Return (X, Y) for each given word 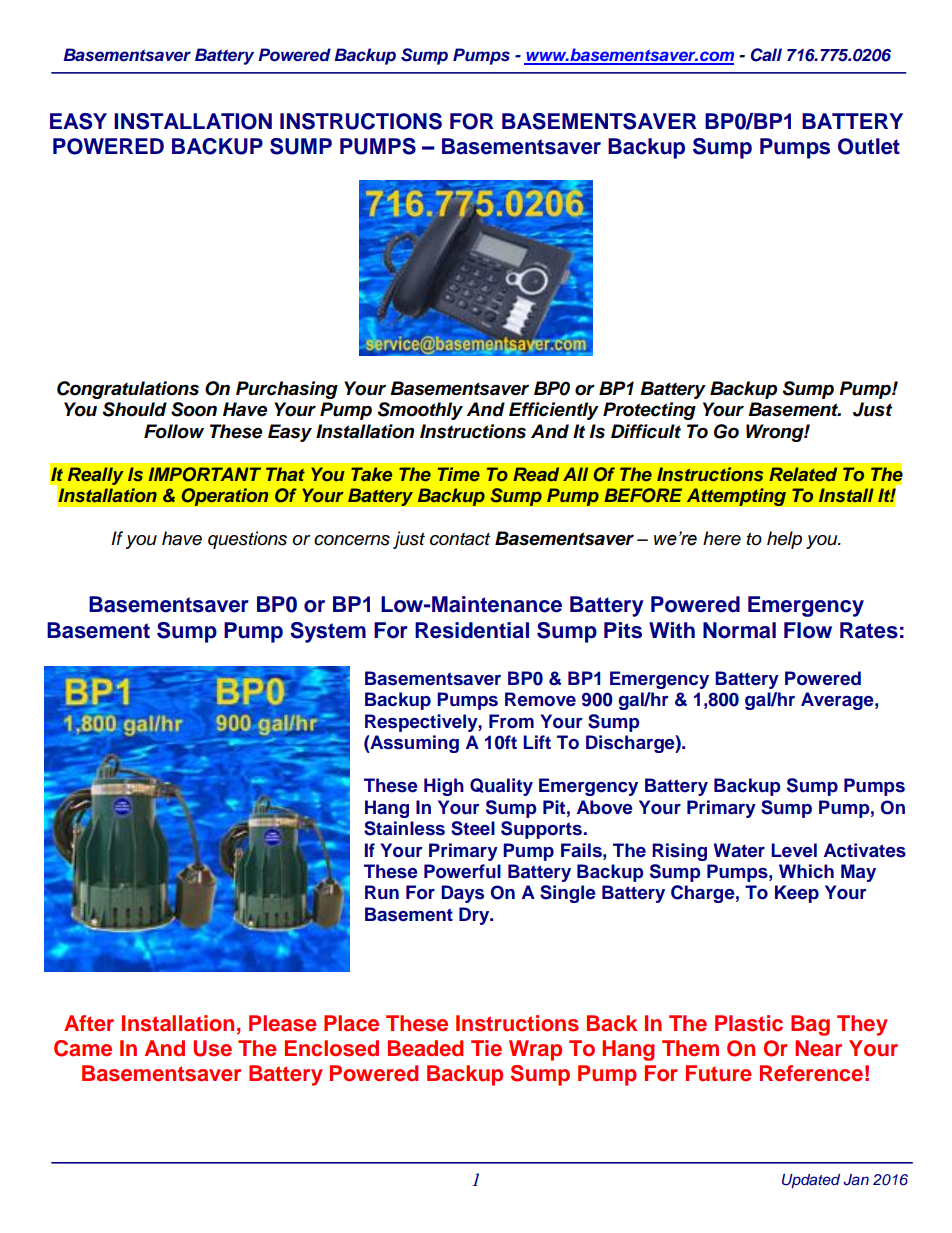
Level (794, 850)
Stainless (404, 828)
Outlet (869, 146)
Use (212, 1048)
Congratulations (128, 390)
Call (766, 55)
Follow (174, 431)
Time (459, 474)
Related (803, 474)
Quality (501, 787)
